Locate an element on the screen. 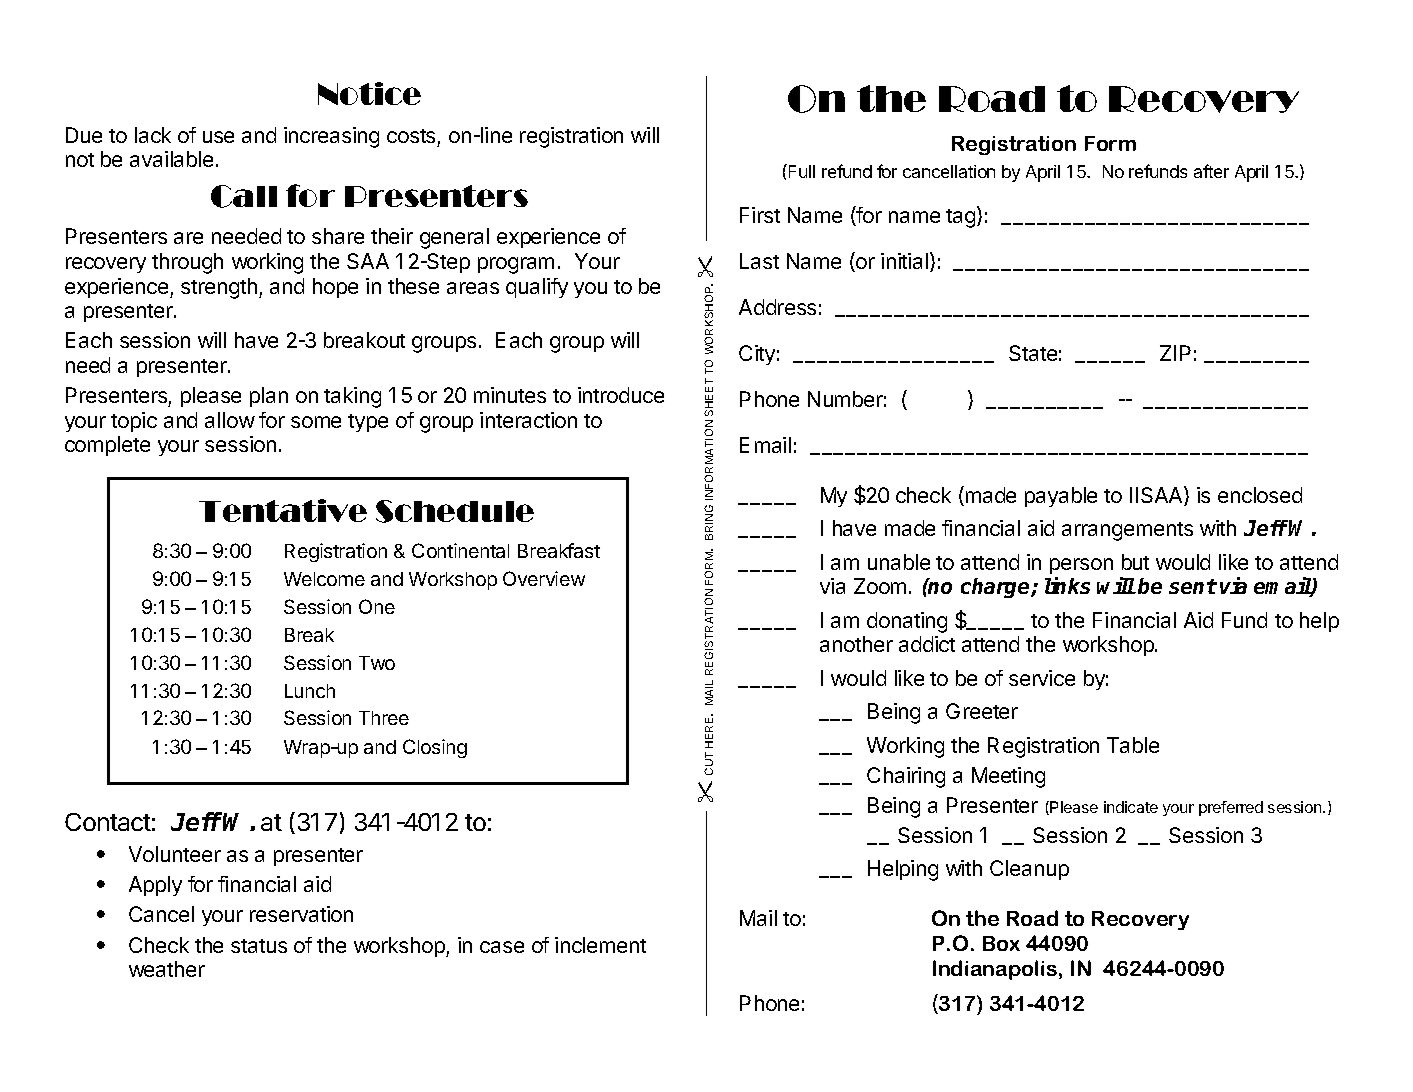  ZIP is located at coordinates (1175, 353).
